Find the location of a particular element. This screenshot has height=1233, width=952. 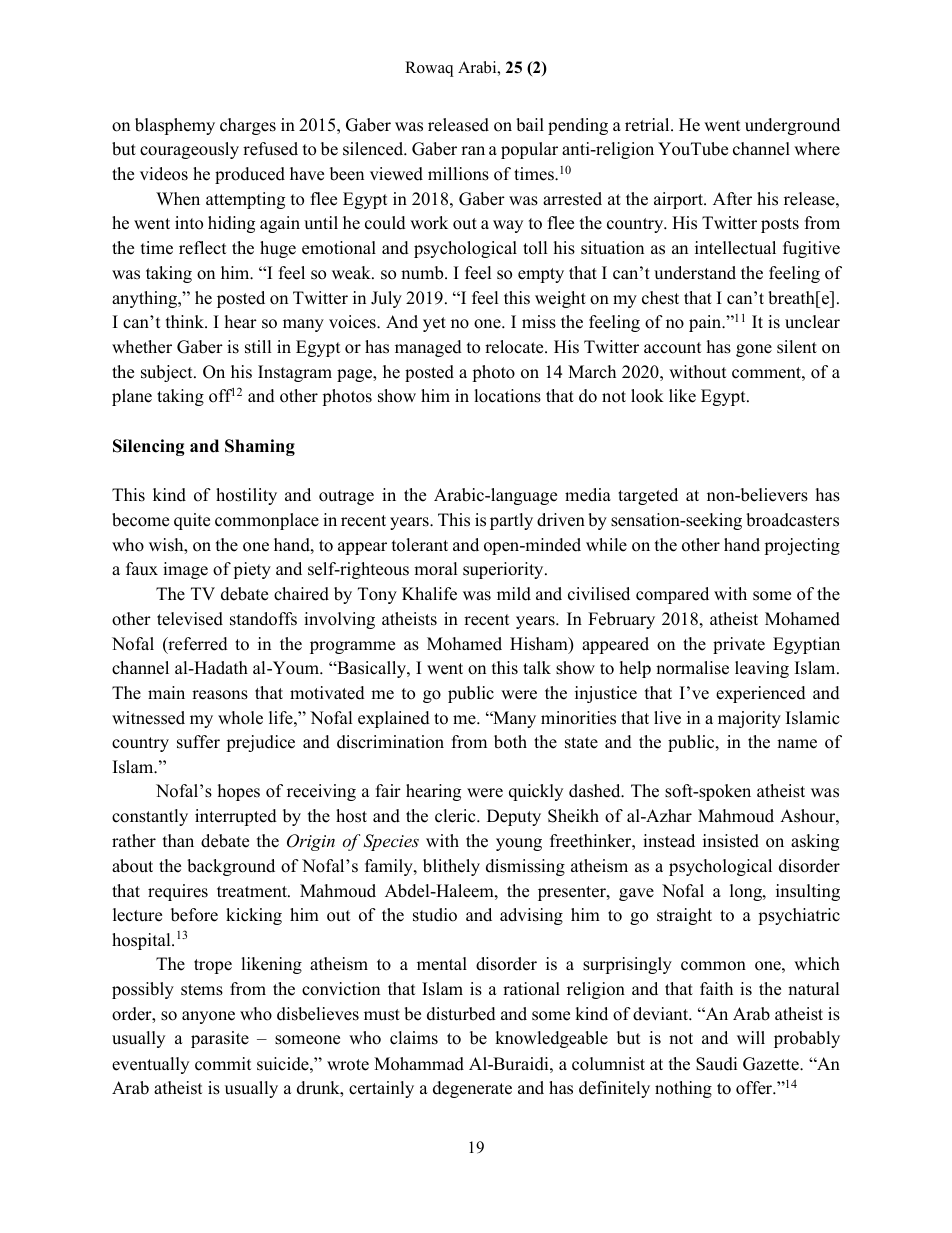

After is located at coordinates (732, 199).
